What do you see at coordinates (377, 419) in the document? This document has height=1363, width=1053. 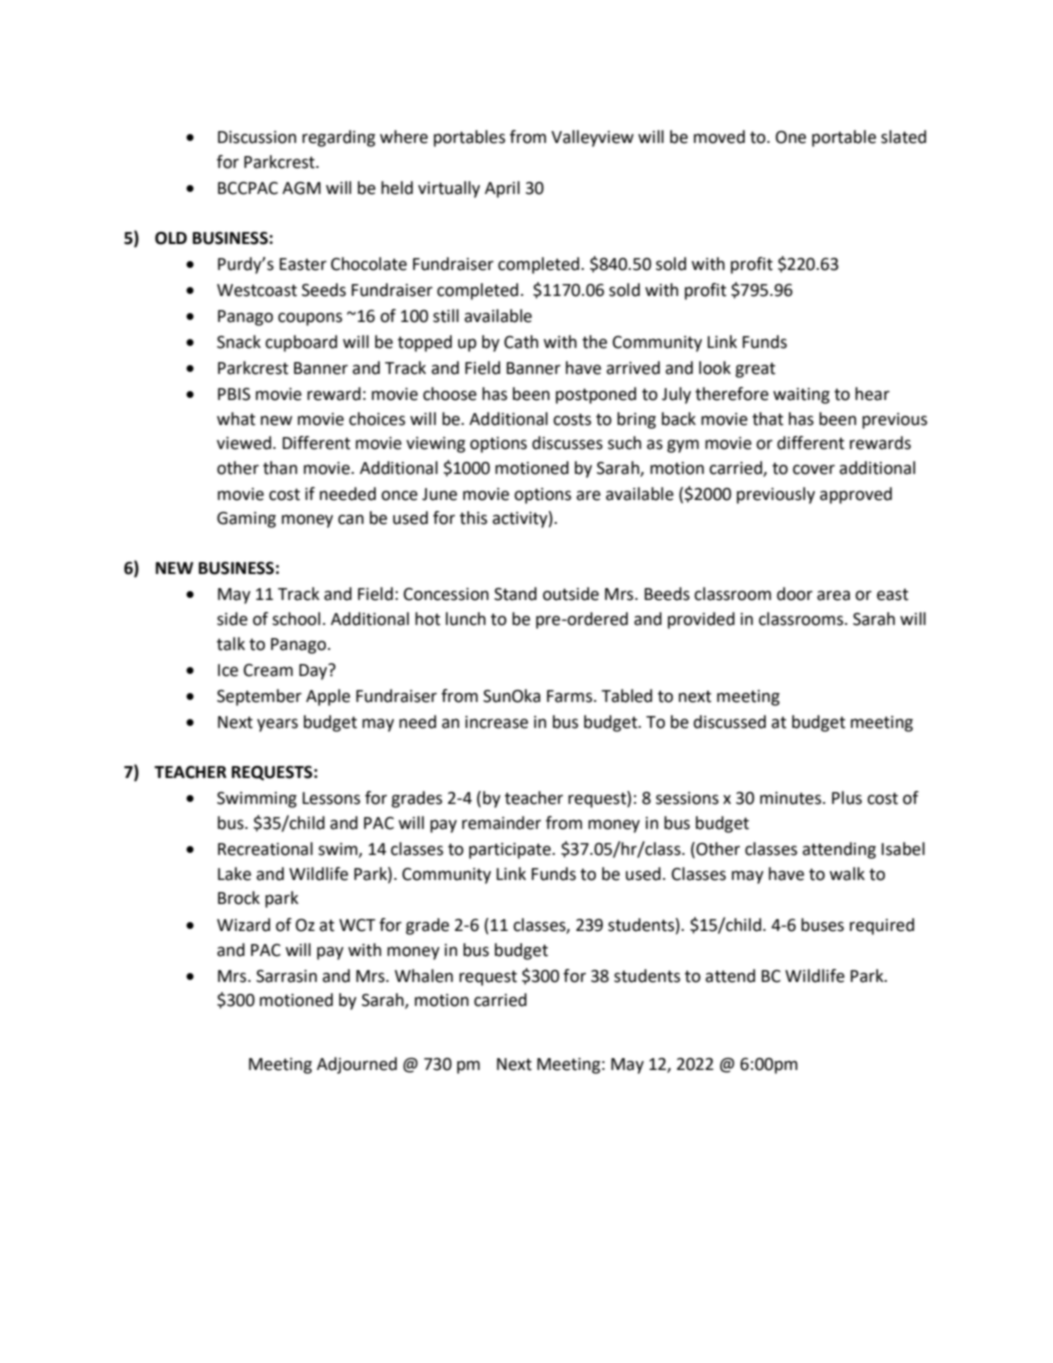 I see `choices` at bounding box center [377, 419].
